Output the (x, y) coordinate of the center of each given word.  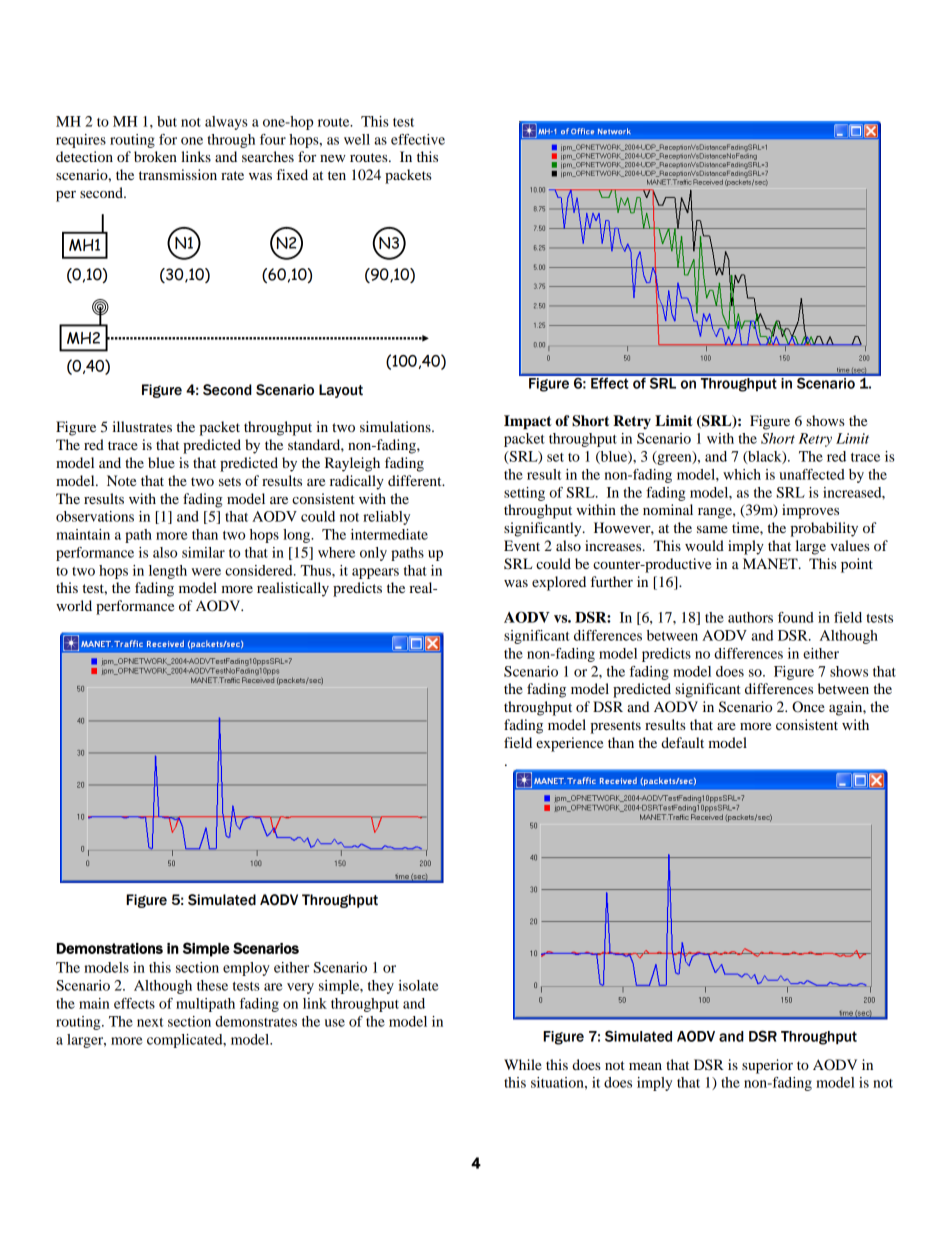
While (523, 1064)
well (357, 139)
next (150, 1022)
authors (750, 617)
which (742, 474)
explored (559, 583)
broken (155, 156)
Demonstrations (110, 948)
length (168, 572)
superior (767, 1066)
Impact (528, 422)
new (333, 158)
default (682, 742)
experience (569, 744)
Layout (341, 391)
